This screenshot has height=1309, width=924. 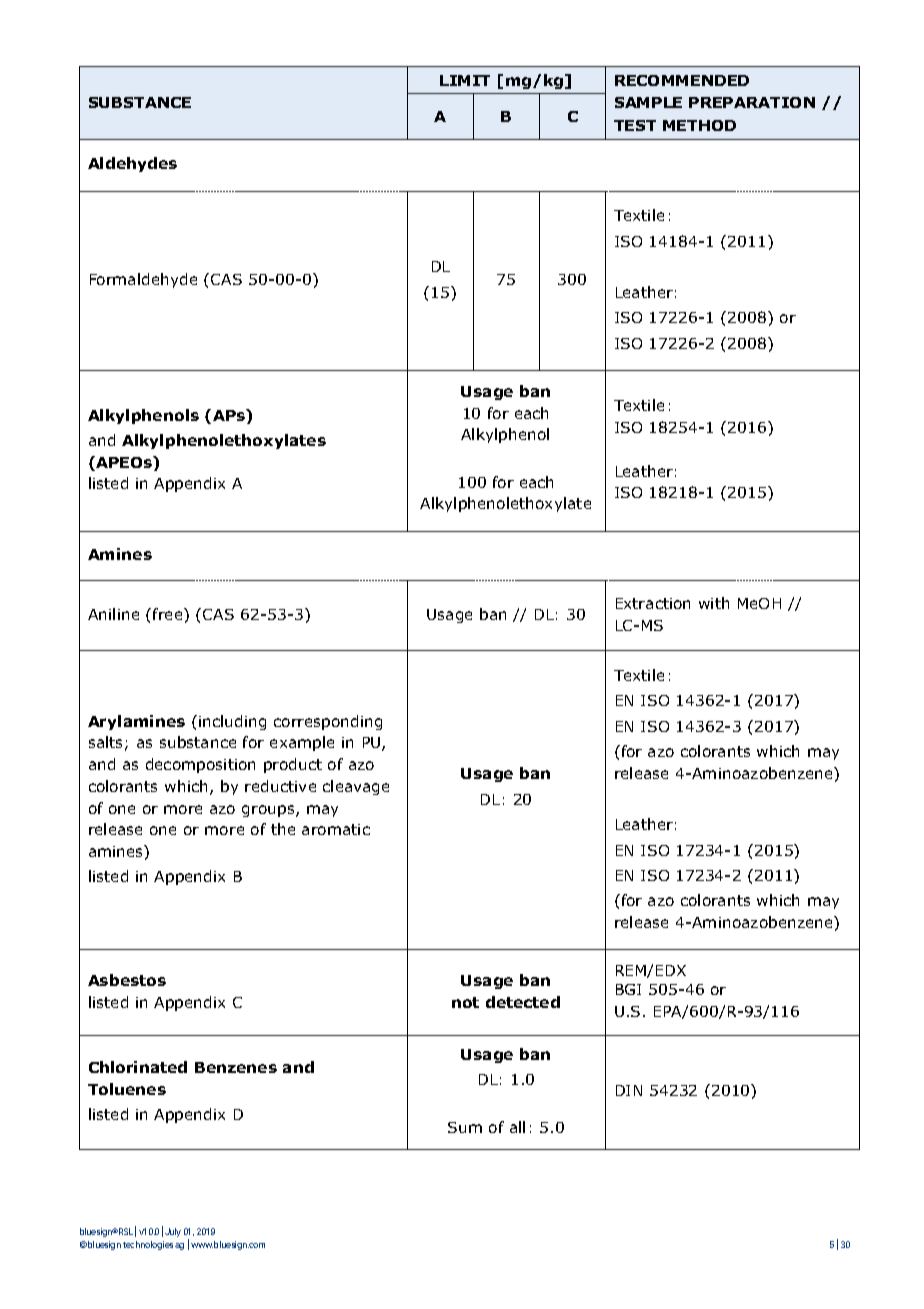 I want to click on corresponding, so click(x=328, y=722).
